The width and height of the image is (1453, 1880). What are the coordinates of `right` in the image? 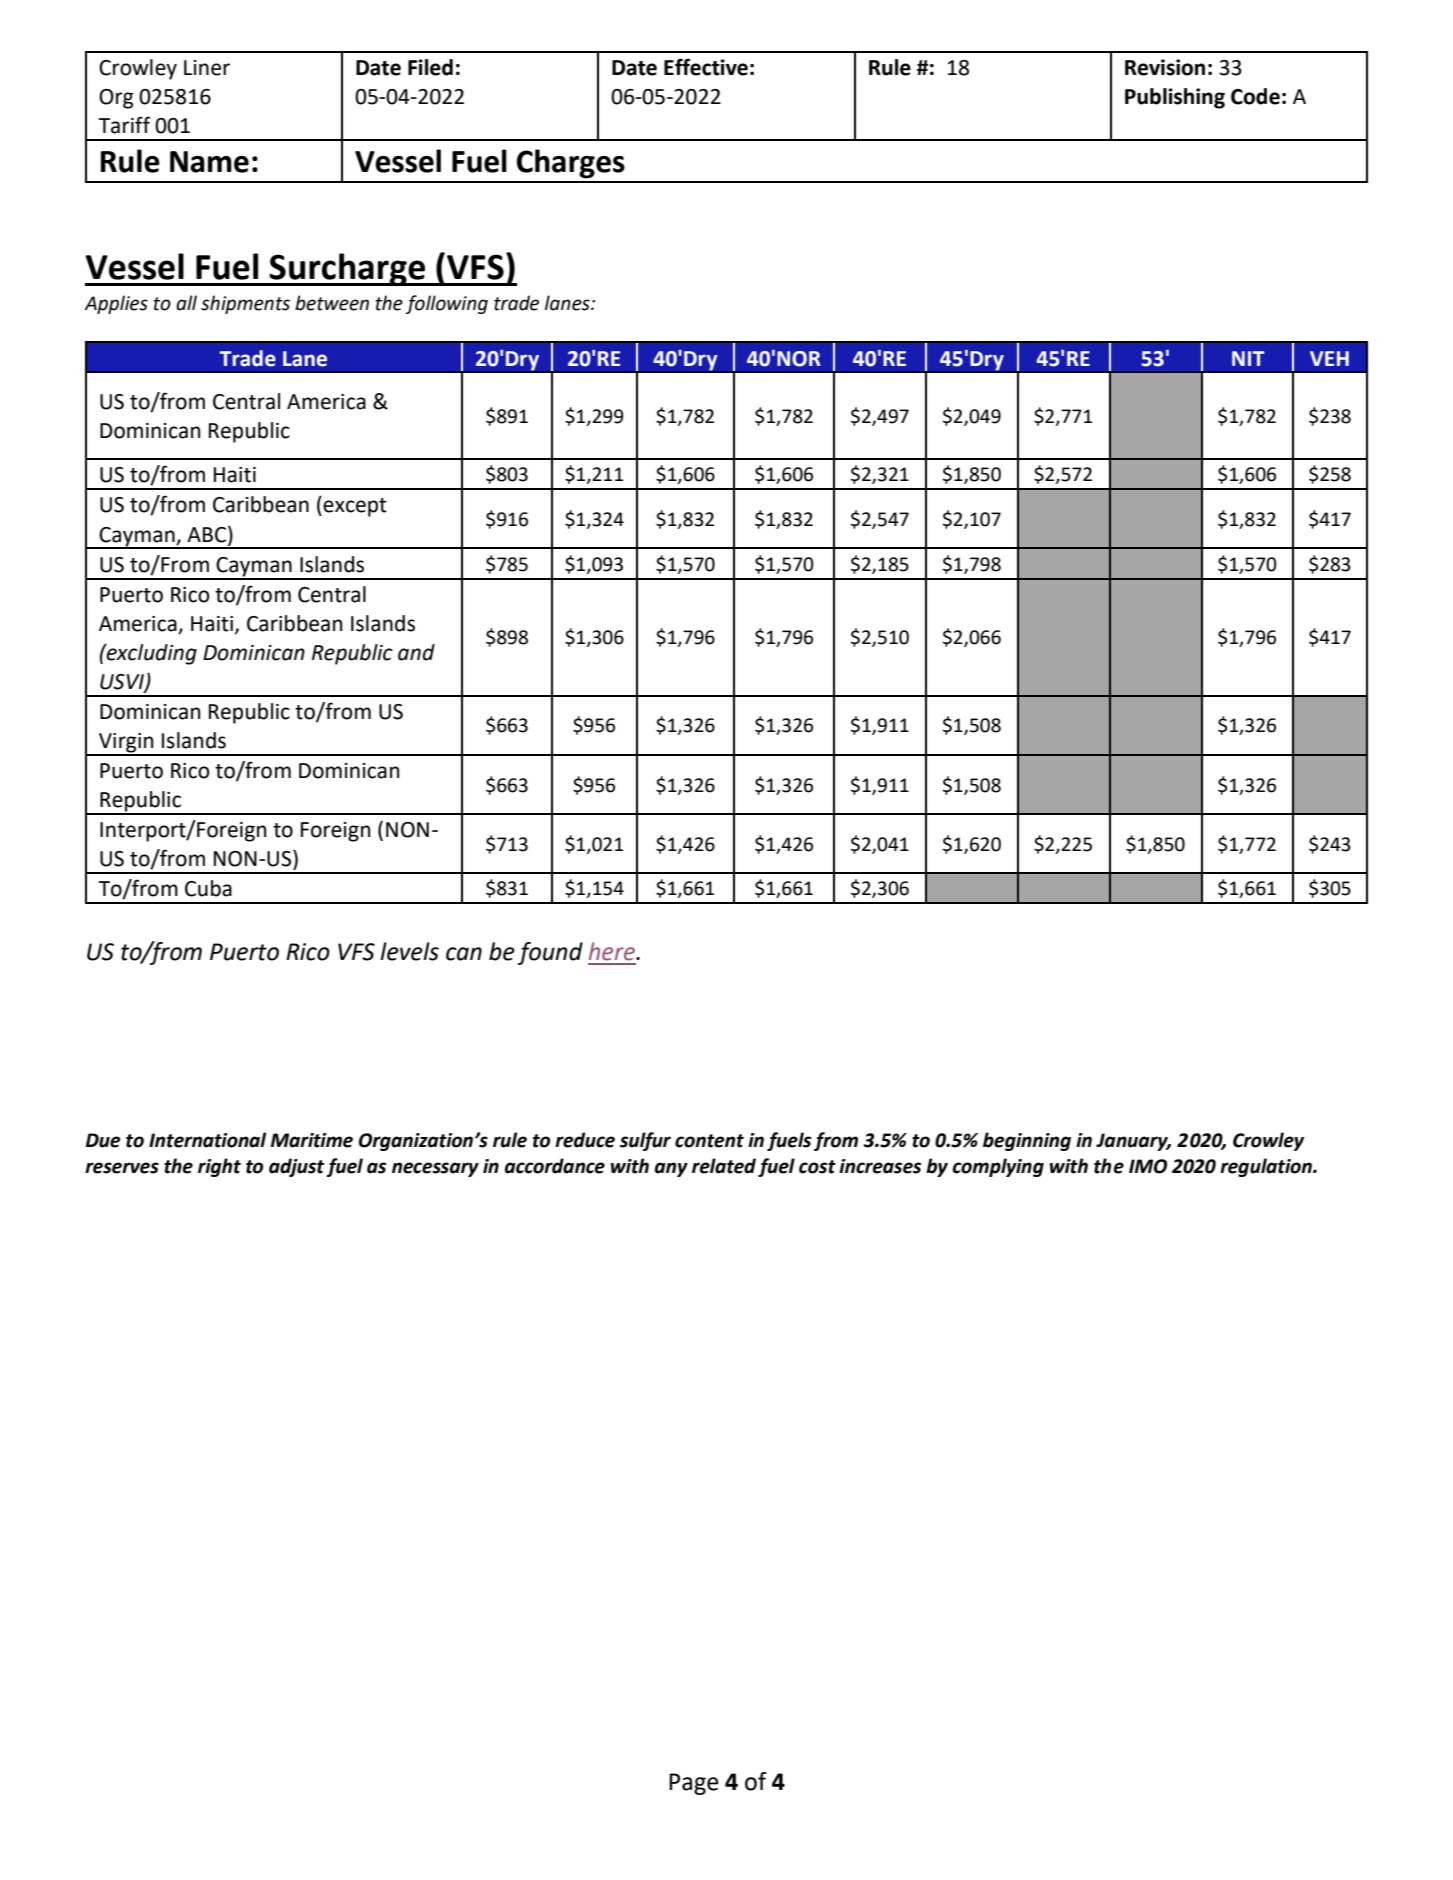 It's located at (219, 1167).
